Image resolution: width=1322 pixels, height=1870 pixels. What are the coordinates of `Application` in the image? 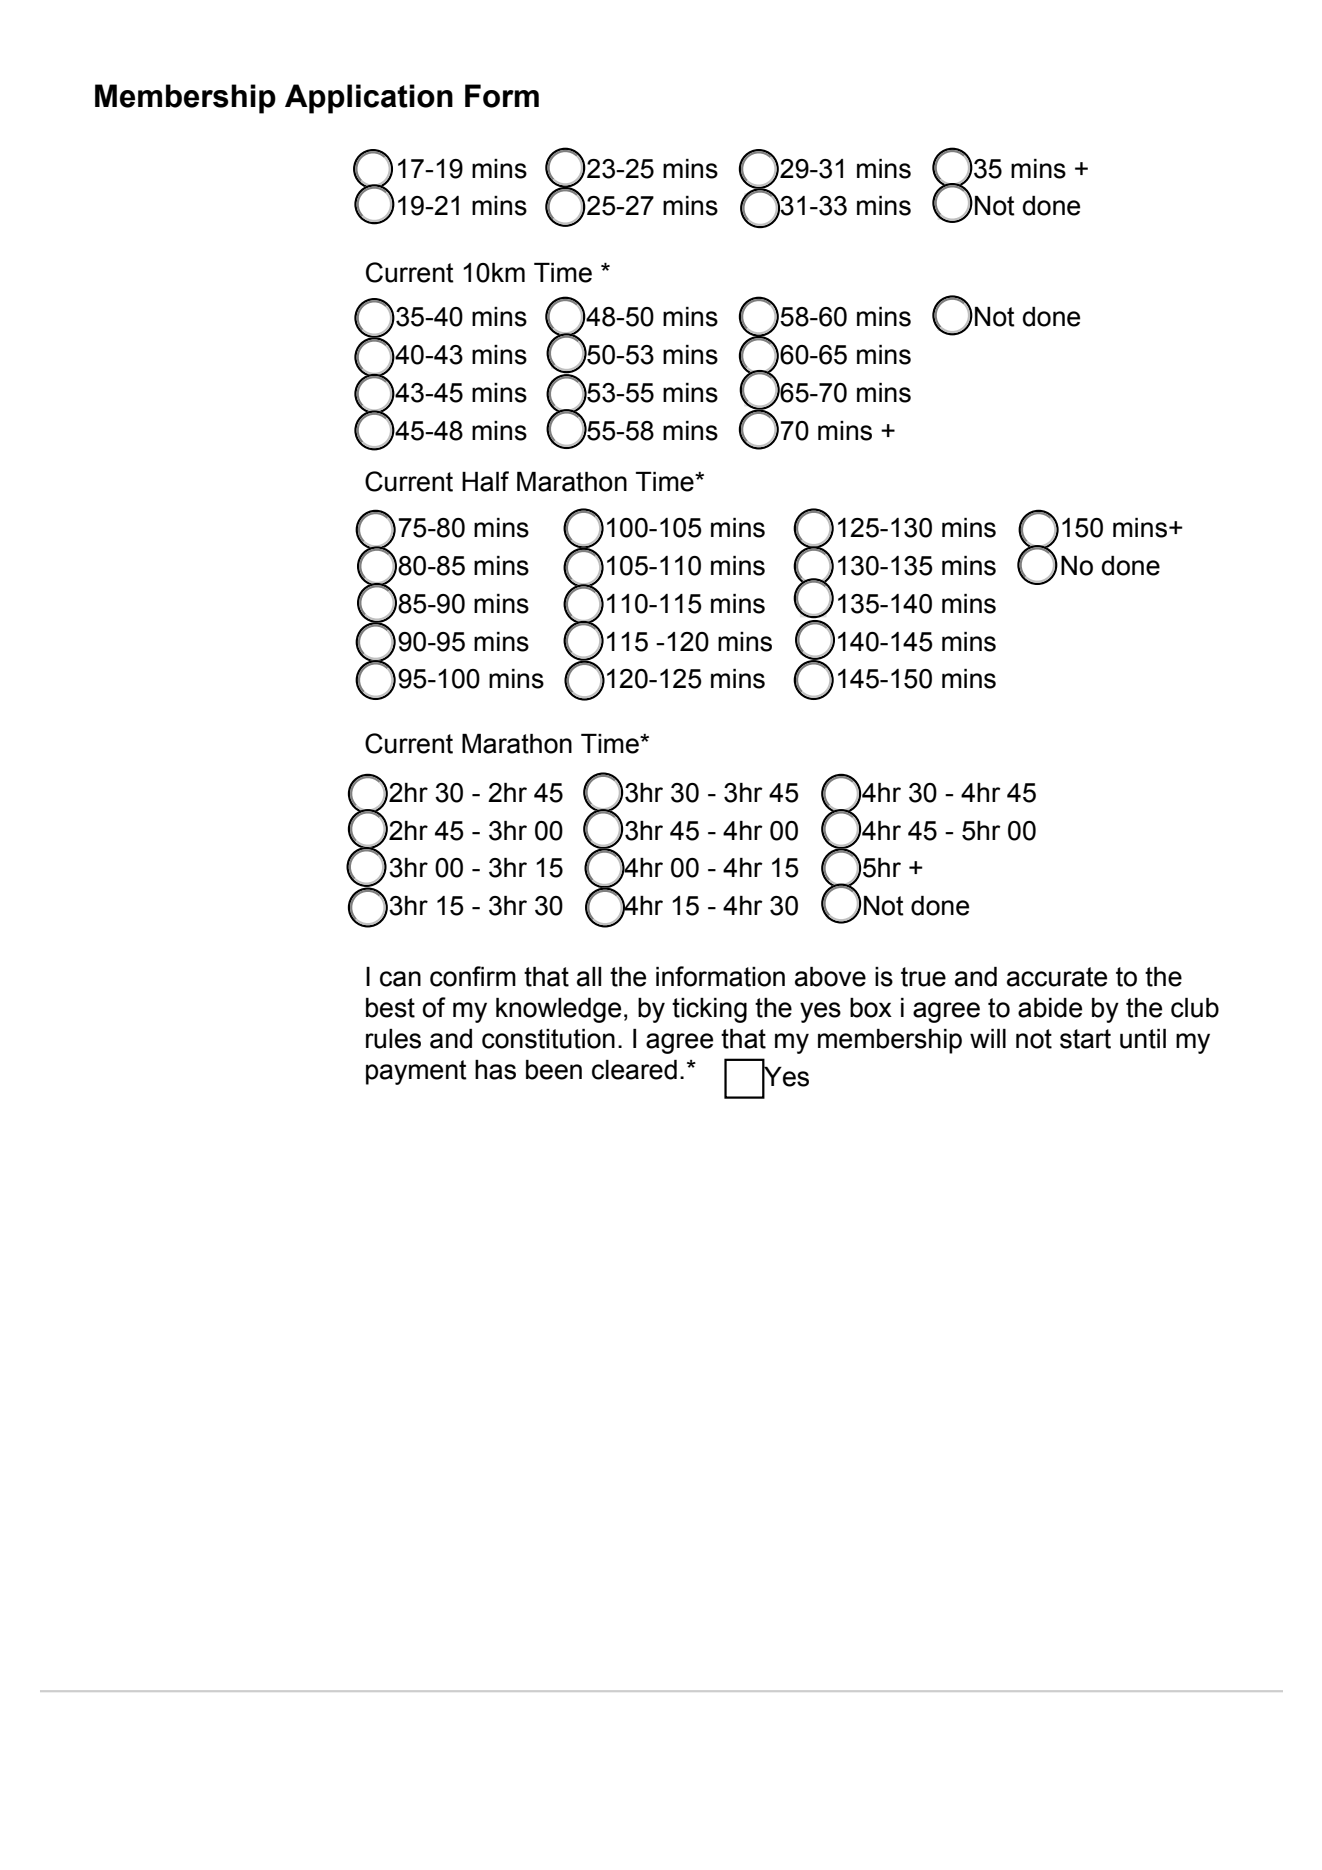 It's located at (369, 99).
